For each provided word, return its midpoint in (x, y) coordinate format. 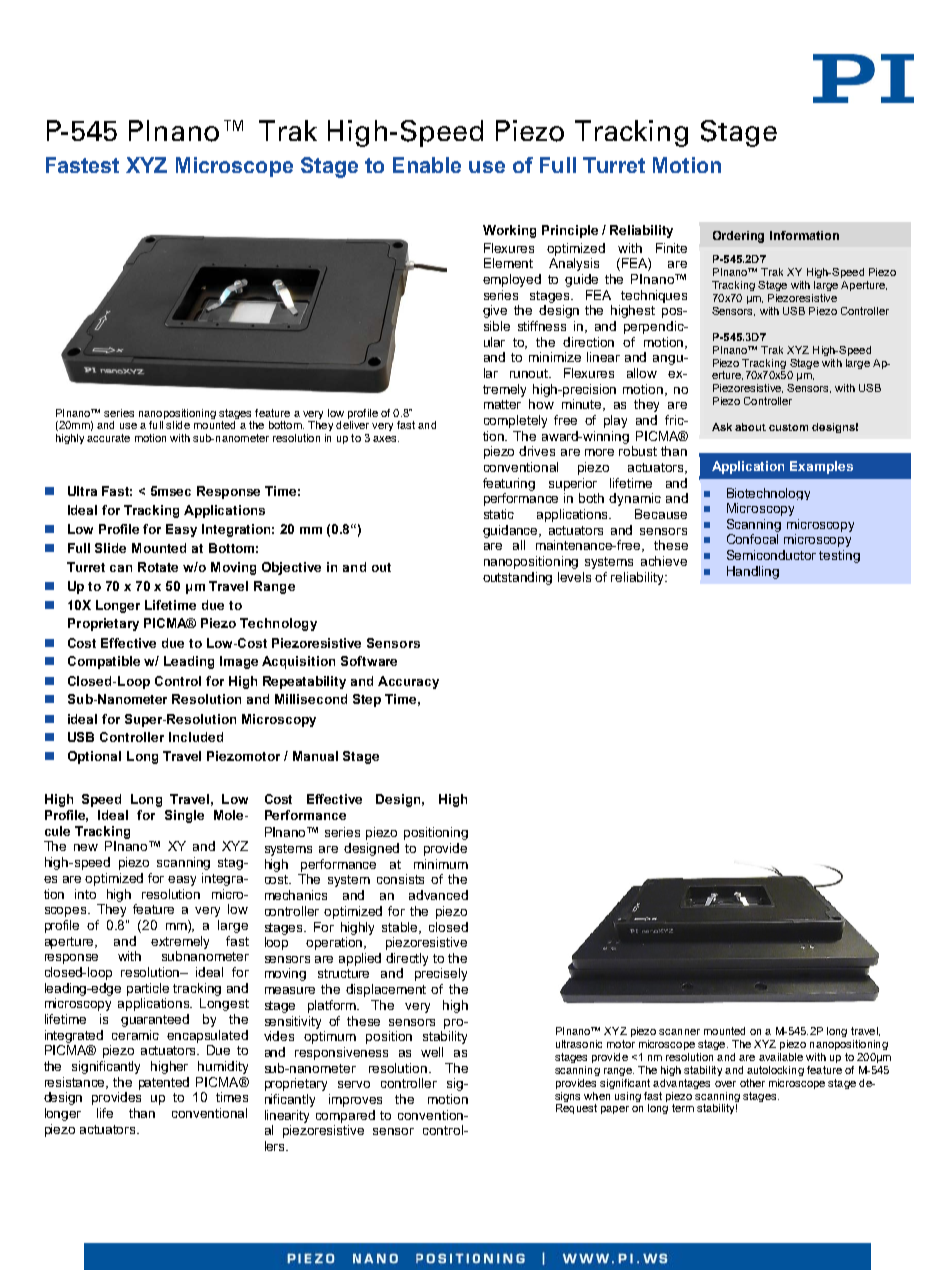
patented (164, 1083)
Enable (427, 165)
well (432, 1052)
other (752, 1083)
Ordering (738, 237)
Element (508, 263)
